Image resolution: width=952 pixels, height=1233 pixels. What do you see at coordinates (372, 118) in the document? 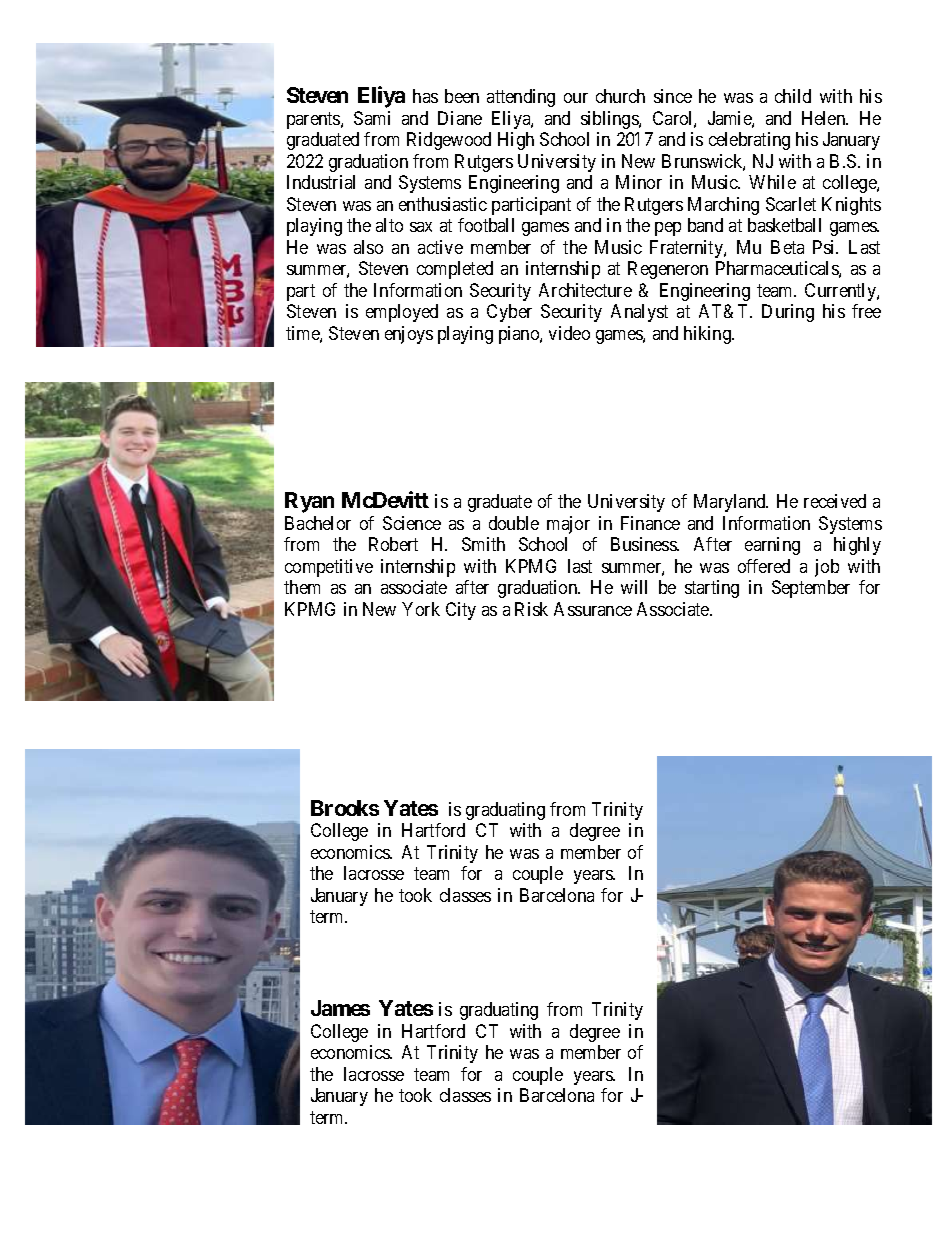
I see `Sami` at bounding box center [372, 118].
